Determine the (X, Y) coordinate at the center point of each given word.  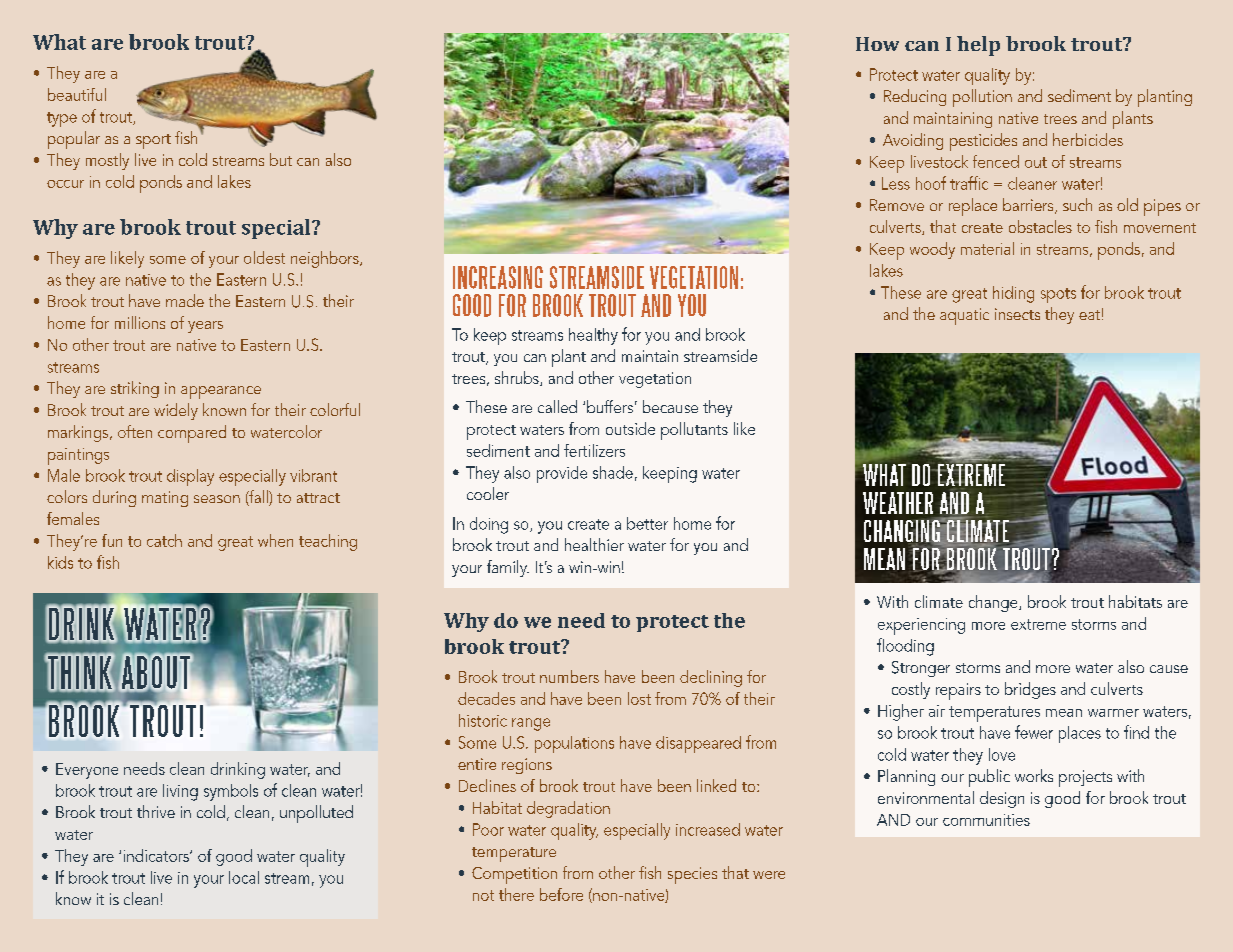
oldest (264, 257)
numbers (569, 676)
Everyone (87, 771)
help (978, 46)
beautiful (77, 94)
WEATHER (898, 503)
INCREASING (498, 277)
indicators (157, 855)
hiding (1013, 294)
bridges (1030, 690)
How (877, 44)
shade (613, 472)
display (190, 477)
